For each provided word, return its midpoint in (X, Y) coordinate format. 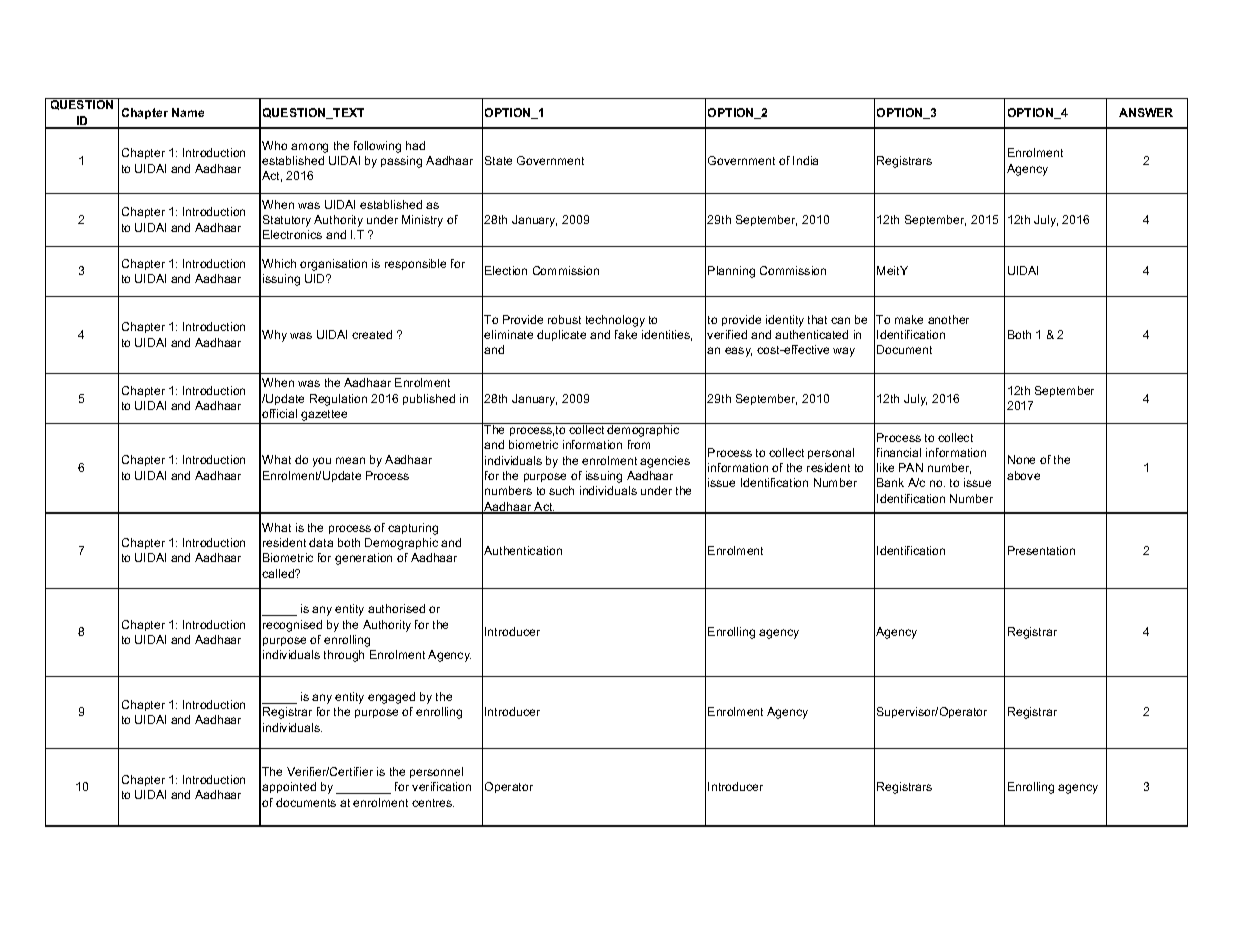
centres (433, 803)
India (805, 160)
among (309, 148)
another (948, 319)
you (322, 462)
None (1021, 459)
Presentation (1041, 550)
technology (615, 321)
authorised (396, 608)
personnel (436, 772)
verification (441, 786)
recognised (292, 626)
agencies (665, 462)
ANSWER (1146, 112)
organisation (333, 265)
